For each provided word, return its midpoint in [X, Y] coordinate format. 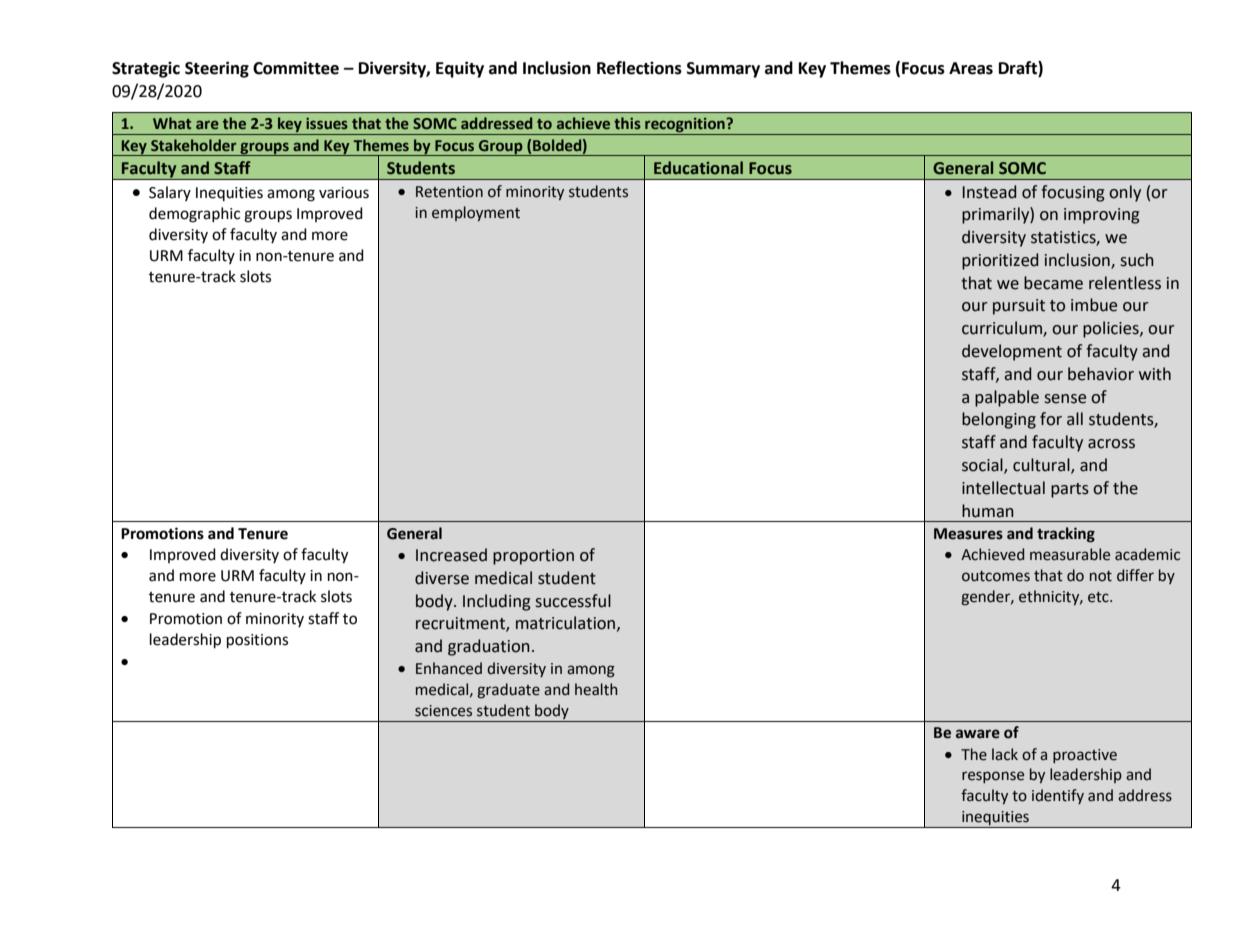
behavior [1101, 374]
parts [1070, 490]
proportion [533, 557]
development [1012, 352]
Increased [451, 555]
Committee [296, 68]
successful [573, 601]
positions [257, 641]
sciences [443, 711]
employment [476, 213]
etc [1099, 597]
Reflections [639, 68]
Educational [698, 168]
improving [1102, 216]
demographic [194, 215]
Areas [971, 68]
